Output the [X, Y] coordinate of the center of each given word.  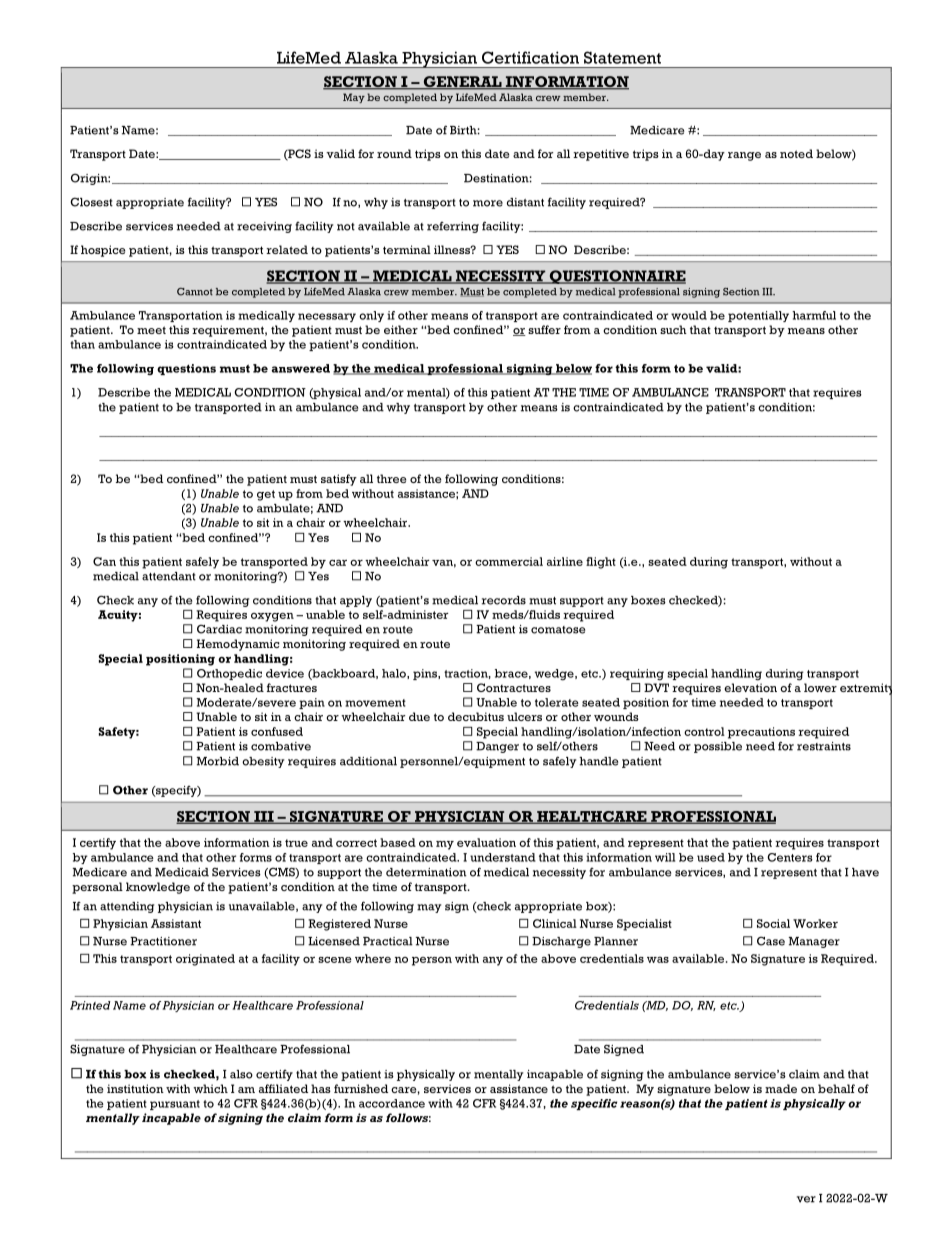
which [210, 1088]
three [391, 478]
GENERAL [462, 83]
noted [796, 153]
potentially [758, 316]
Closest [91, 202]
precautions [761, 733]
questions [186, 369]
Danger [497, 747]
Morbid [218, 761]
